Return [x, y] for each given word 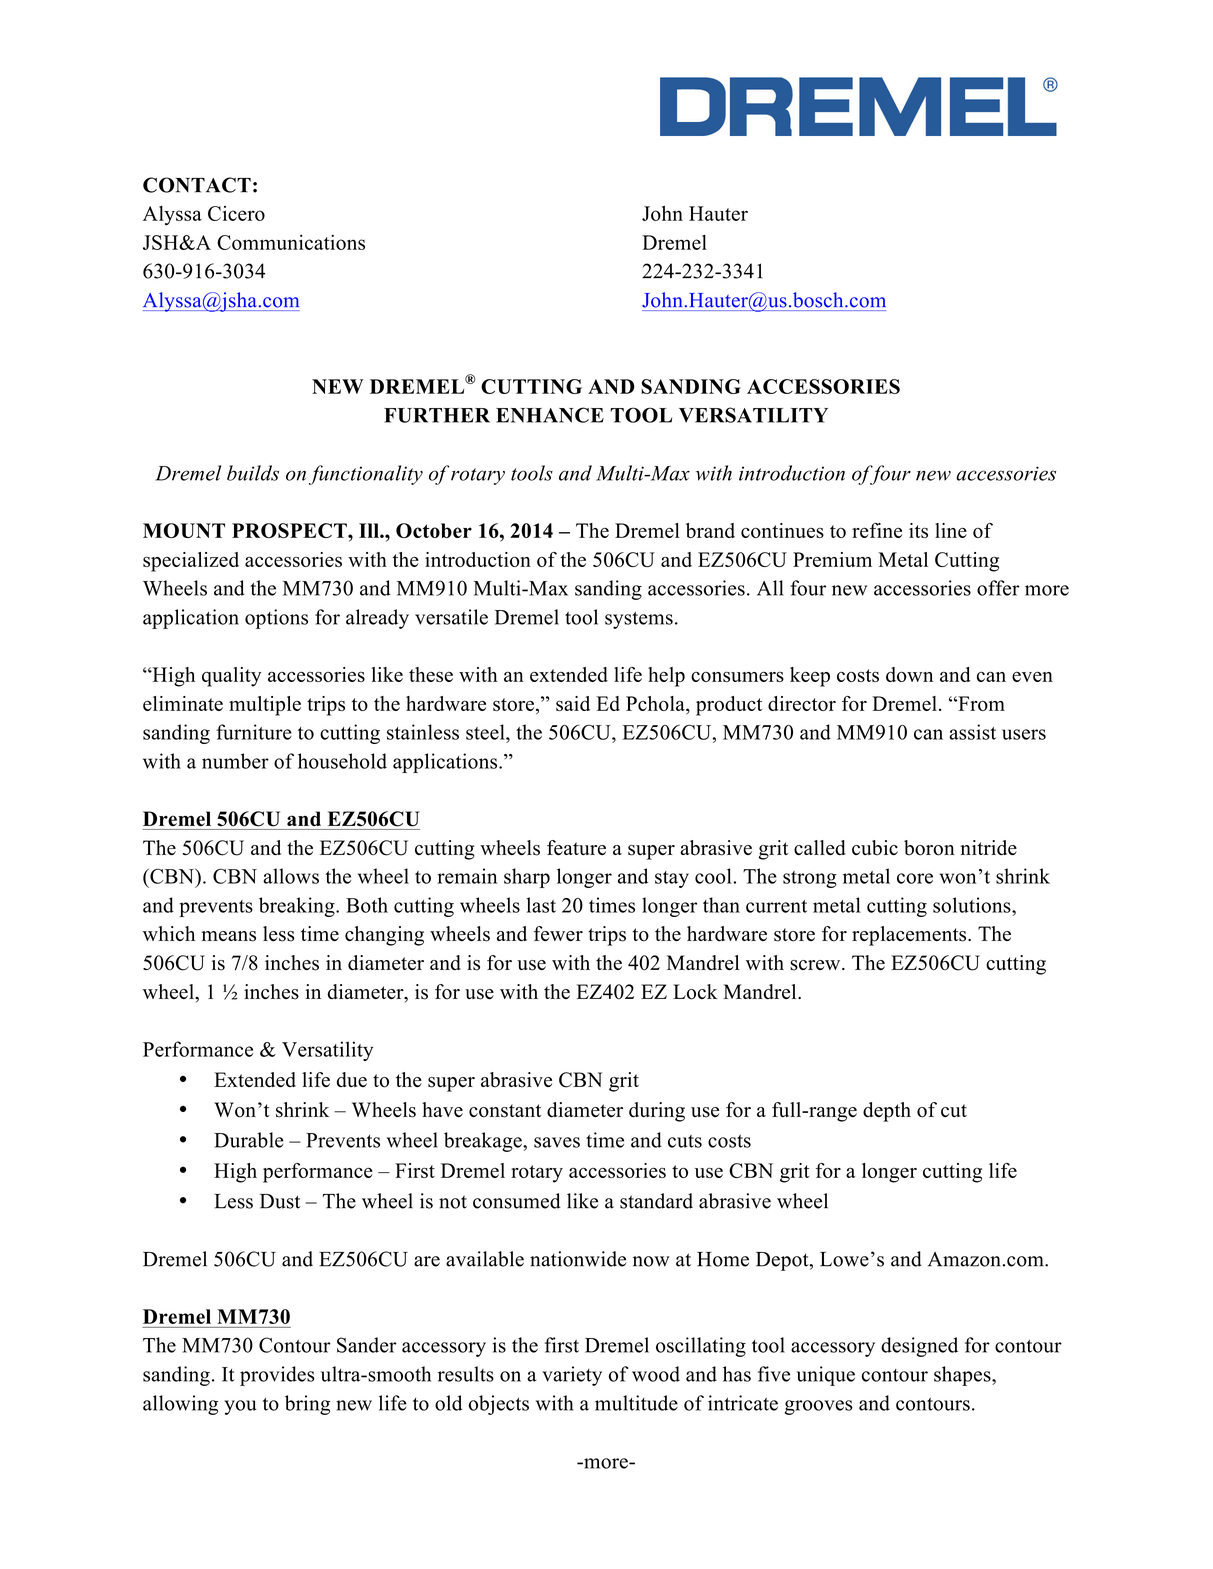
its [918, 530]
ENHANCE [550, 415]
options [276, 619]
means [229, 936]
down [909, 674]
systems [639, 620]
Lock [695, 992]
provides [277, 1376]
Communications [291, 242]
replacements [910, 936]
